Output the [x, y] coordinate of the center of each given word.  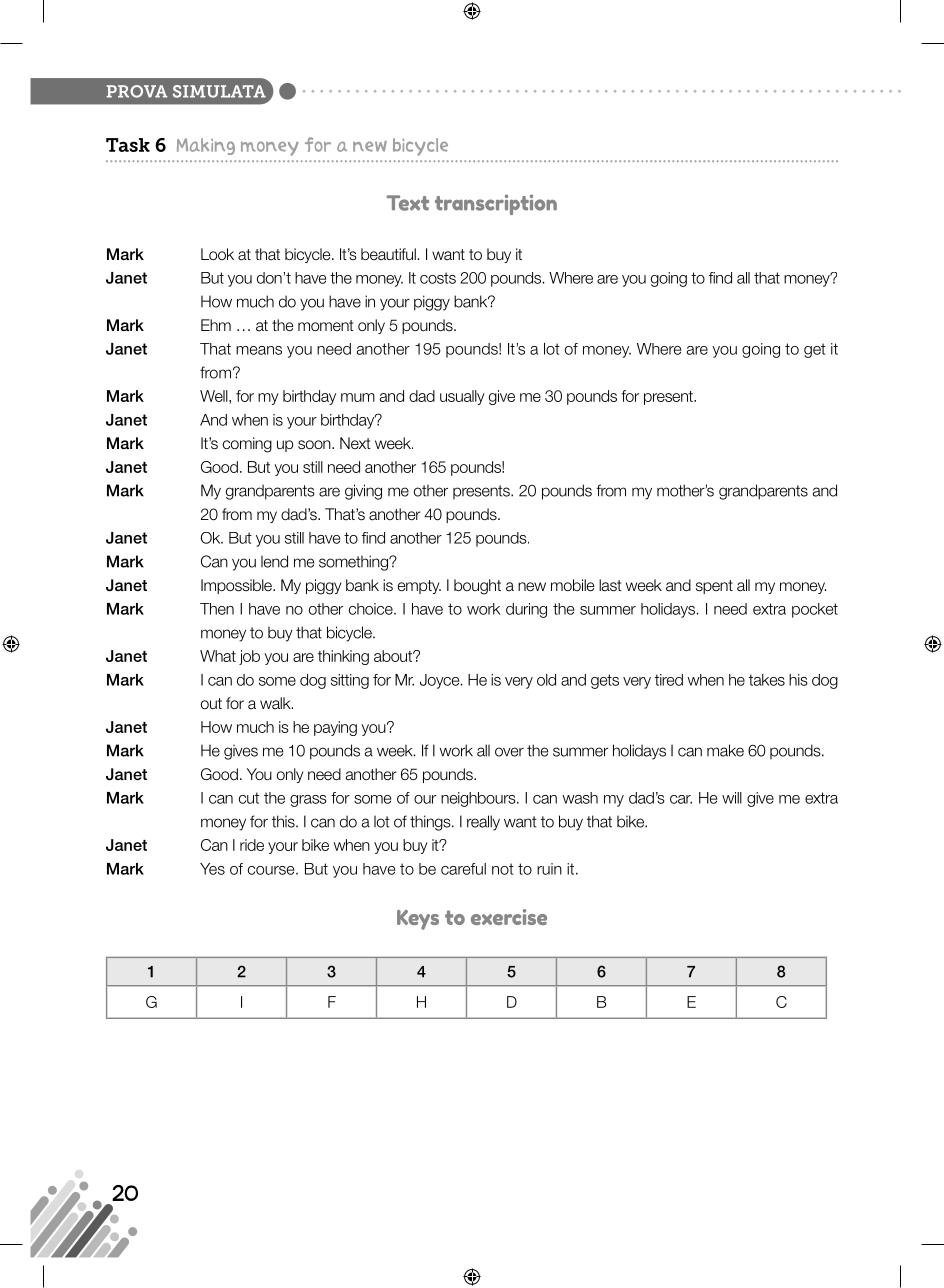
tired [669, 680]
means [259, 350]
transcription [496, 204]
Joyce [441, 681]
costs [438, 278]
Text [407, 203]
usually [462, 397]
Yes [212, 869]
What [218, 656]
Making [206, 146]
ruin [549, 869]
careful [463, 869]
